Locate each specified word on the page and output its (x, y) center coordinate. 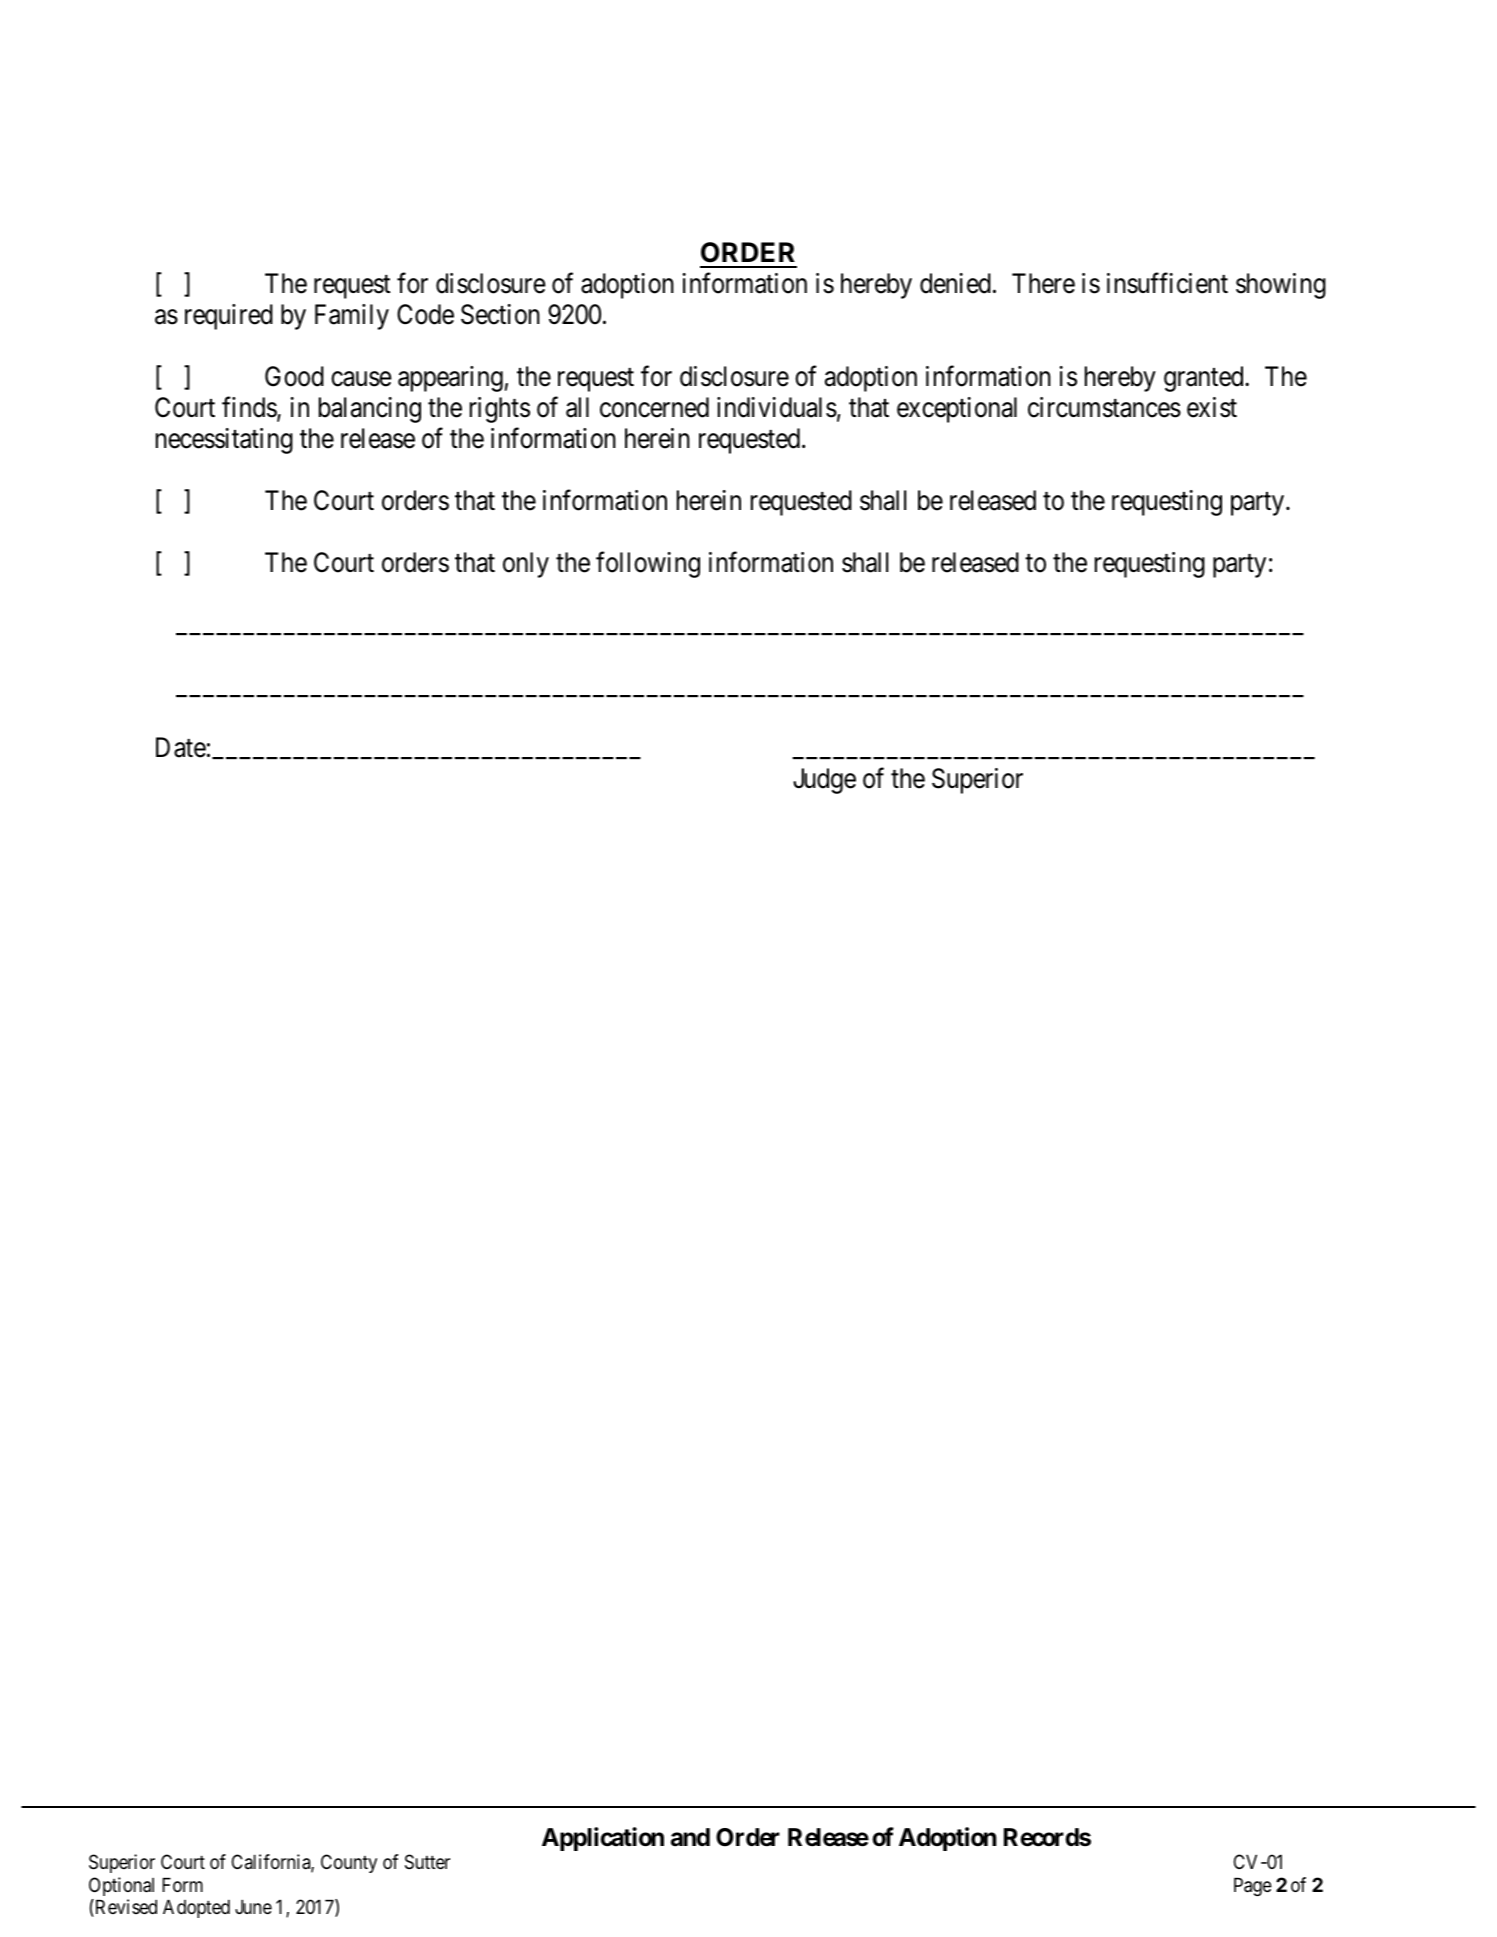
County (349, 1863)
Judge (824, 781)
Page (1253, 1887)
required (229, 317)
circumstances (1104, 407)
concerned (654, 407)
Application (603, 1839)
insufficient (1167, 283)
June (253, 1907)
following (648, 564)
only (526, 565)
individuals (777, 407)
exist (1212, 407)
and (690, 1837)
